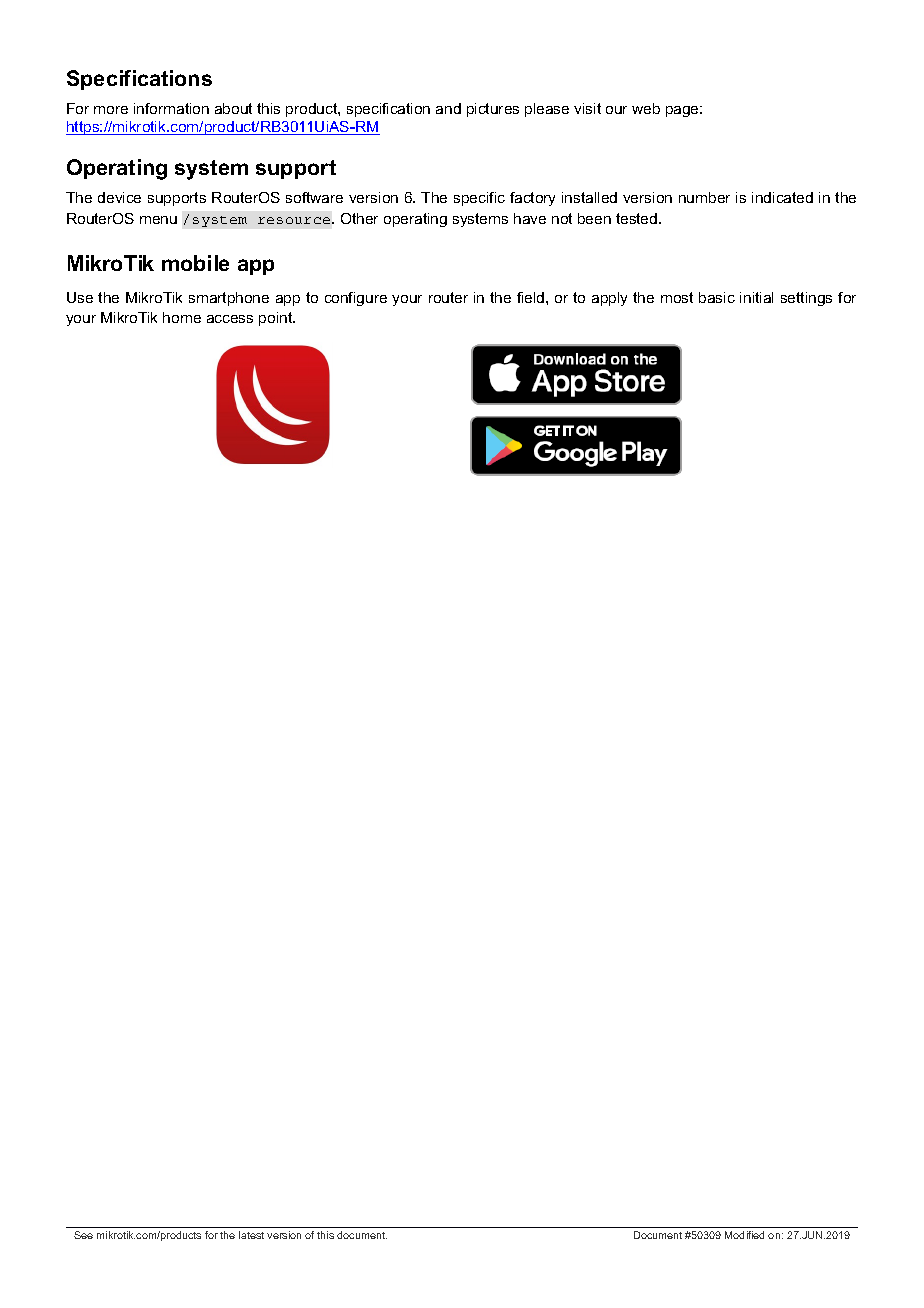 Image resolution: width=924 pixels, height=1308 pixels. I want to click on latest, so click(251, 1235).
